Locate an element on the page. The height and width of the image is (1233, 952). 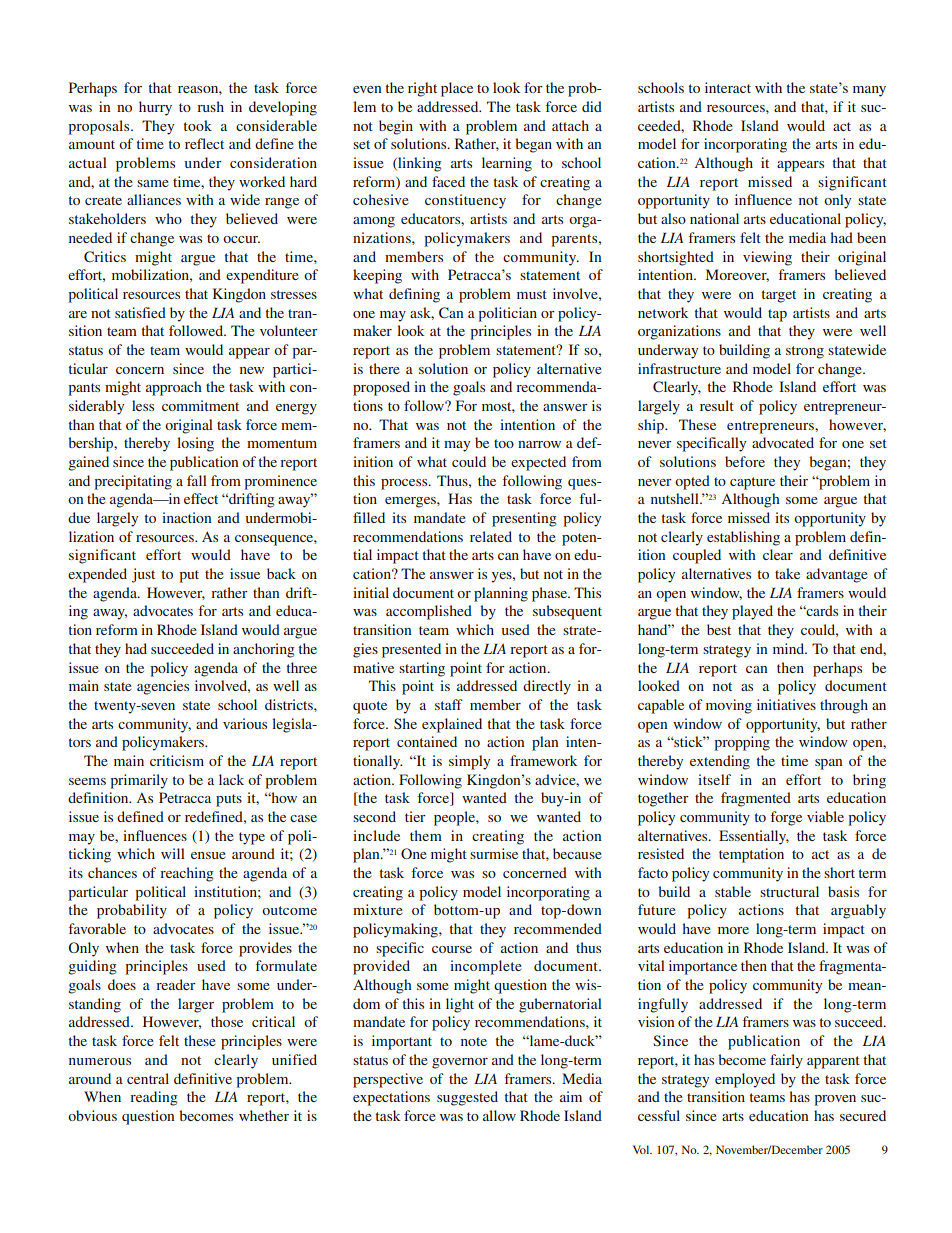
just is located at coordinates (143, 575).
